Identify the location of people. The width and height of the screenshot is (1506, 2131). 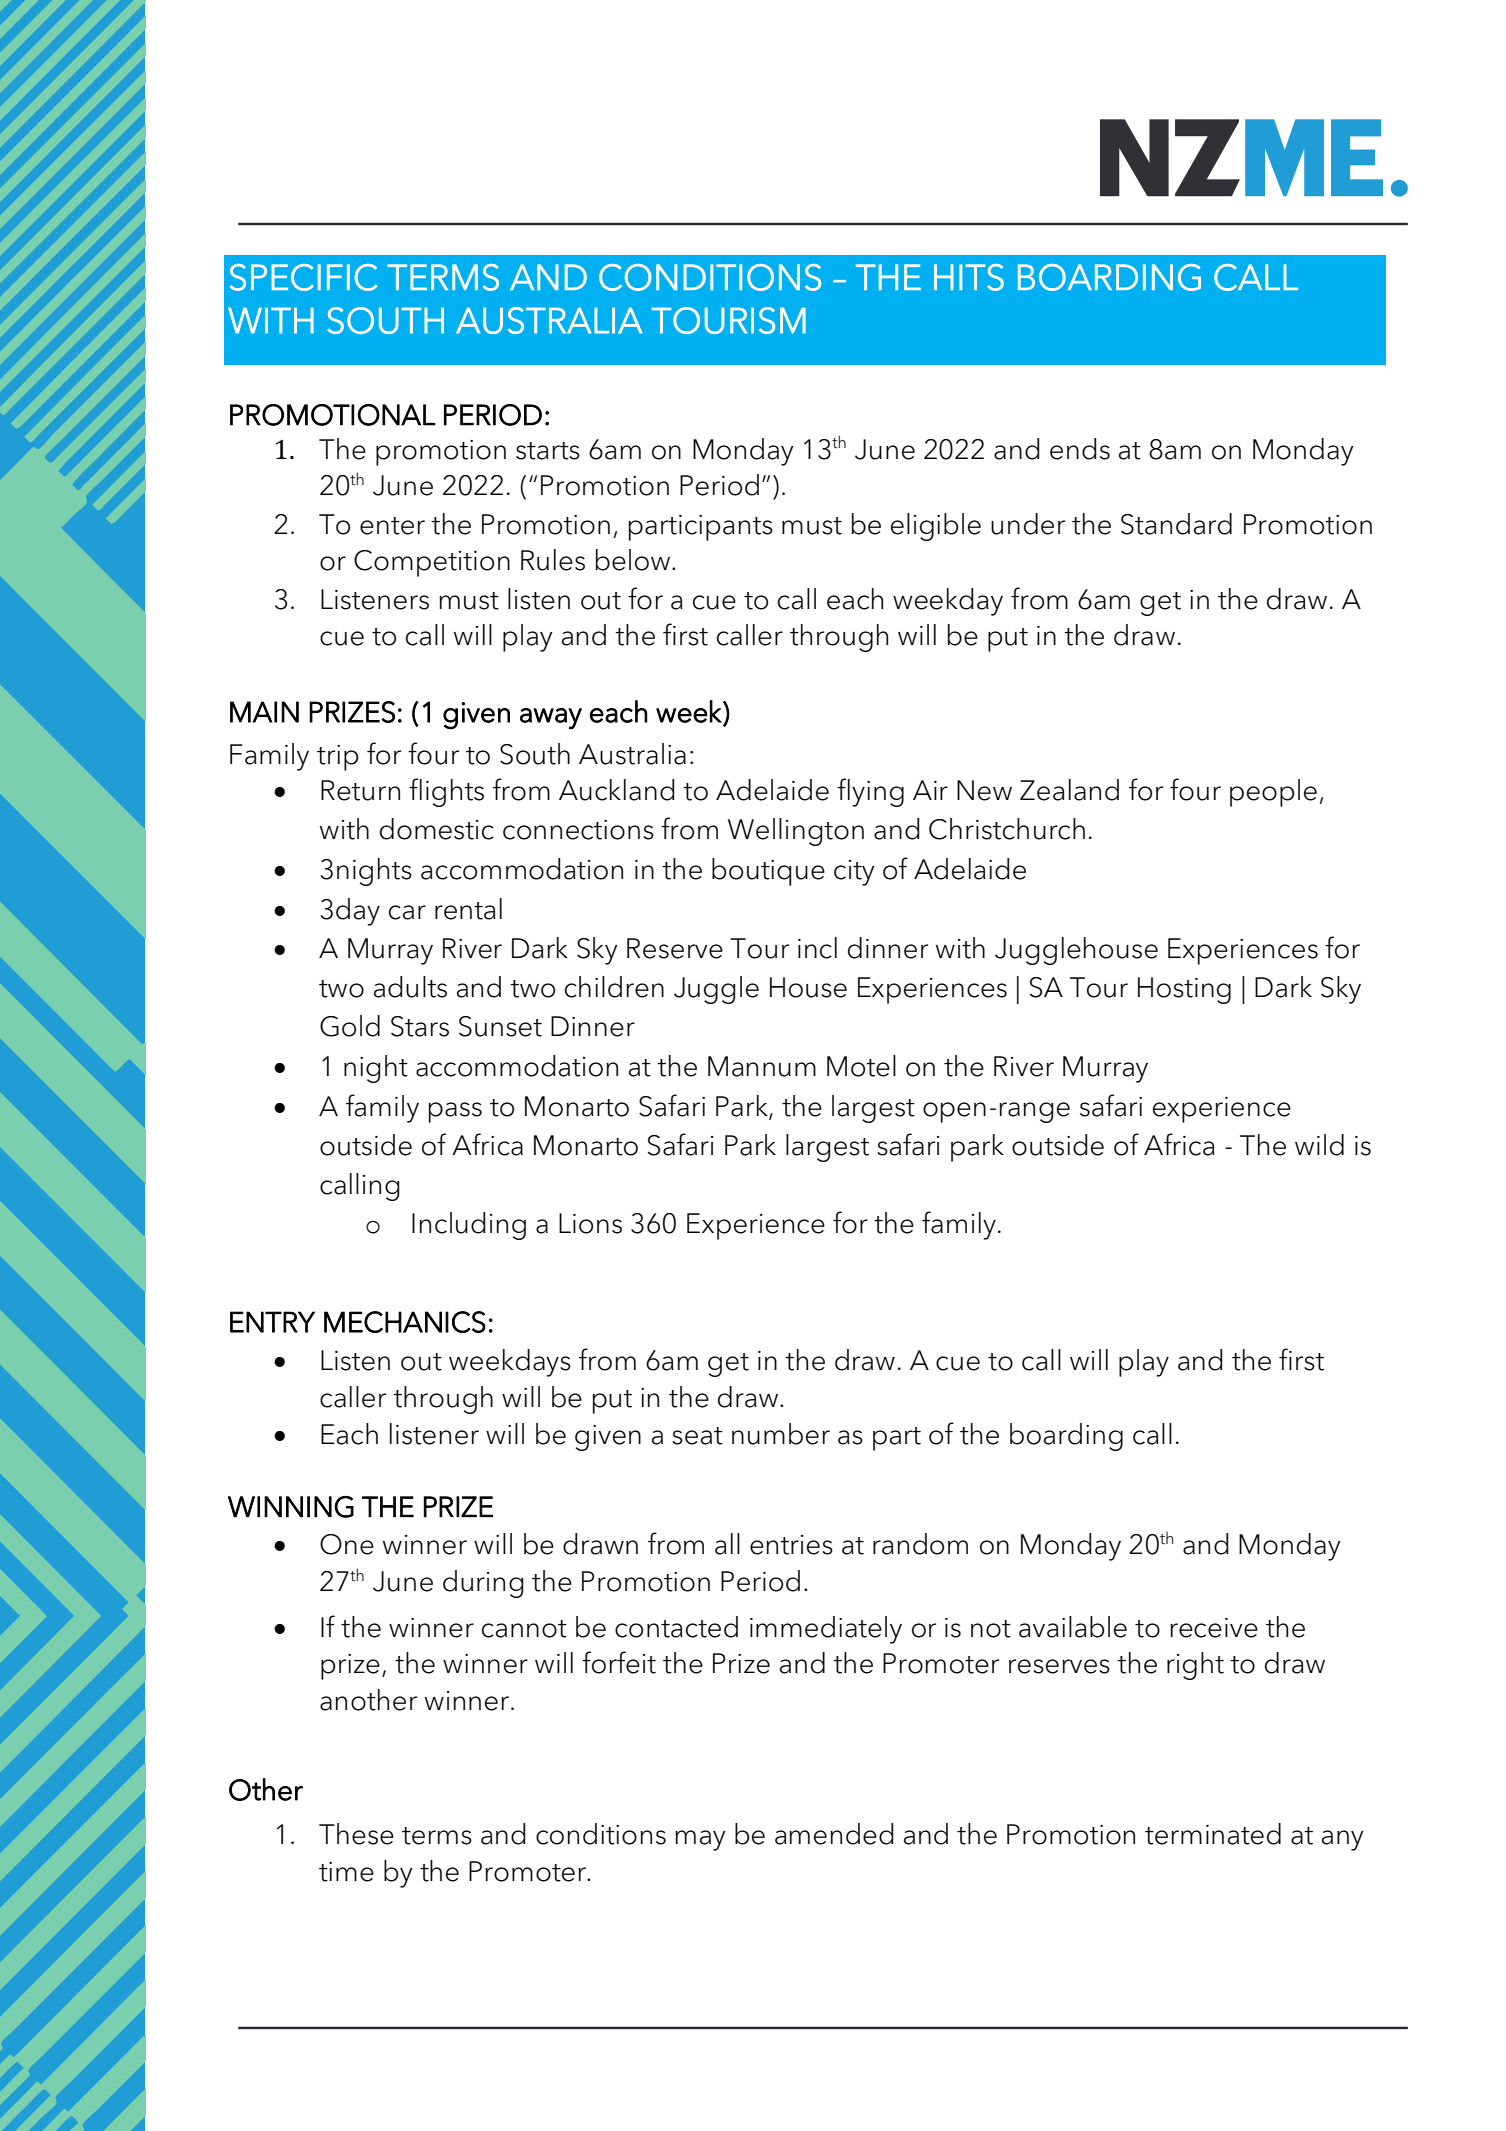
(1273, 793).
